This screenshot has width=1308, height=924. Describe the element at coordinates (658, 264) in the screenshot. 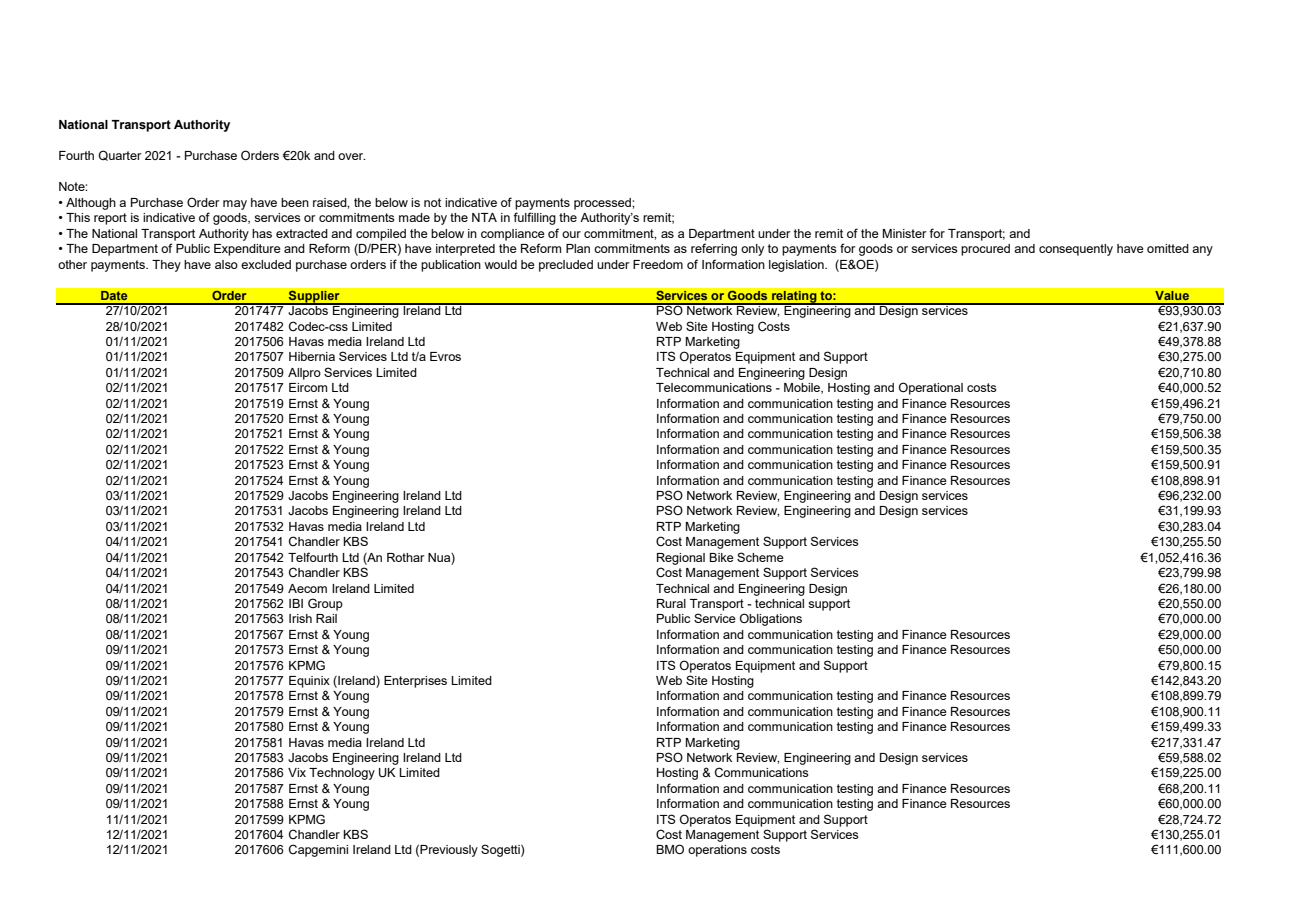

I see `Freedom` at that location.
